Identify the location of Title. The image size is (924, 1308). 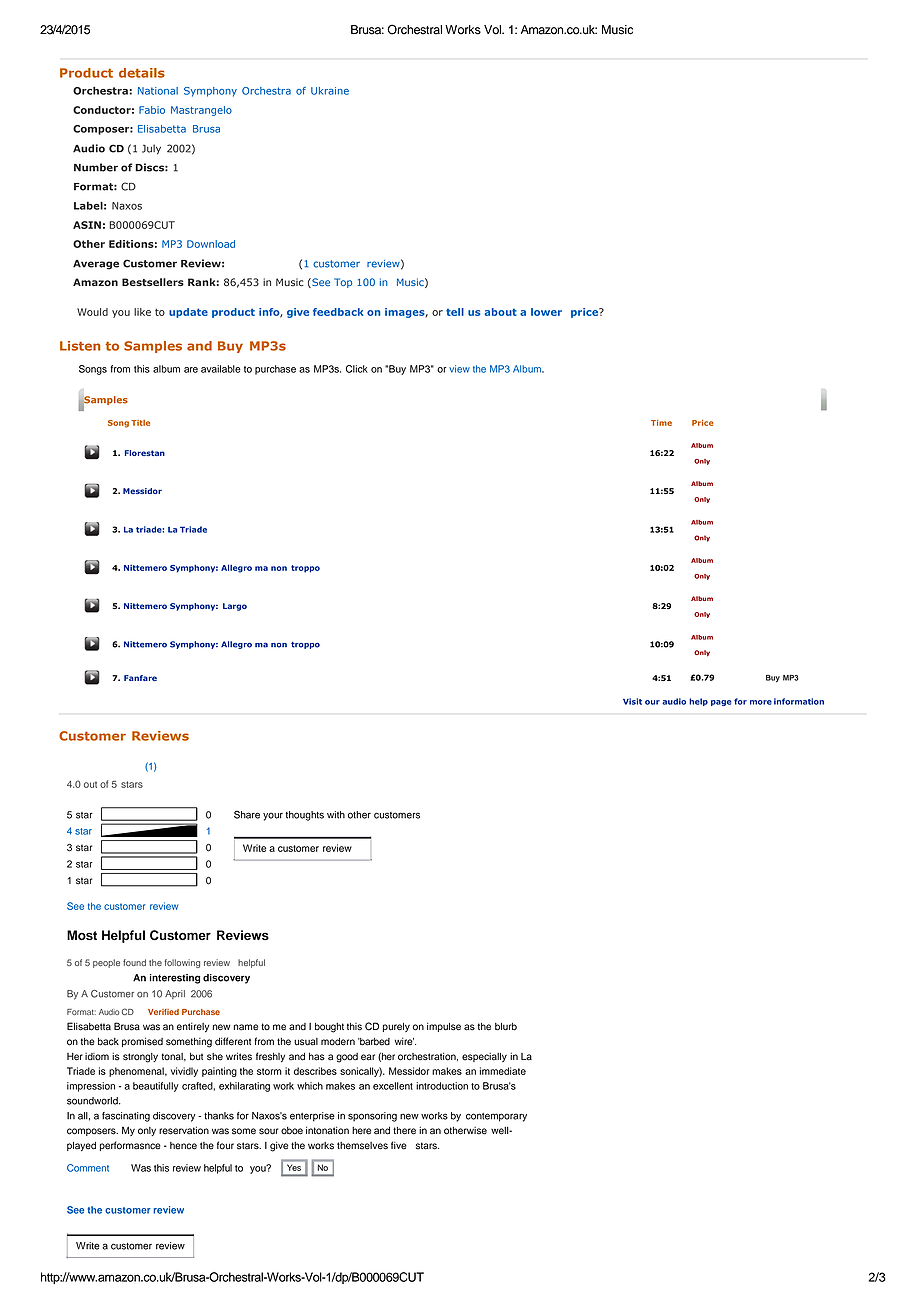
(140, 423).
